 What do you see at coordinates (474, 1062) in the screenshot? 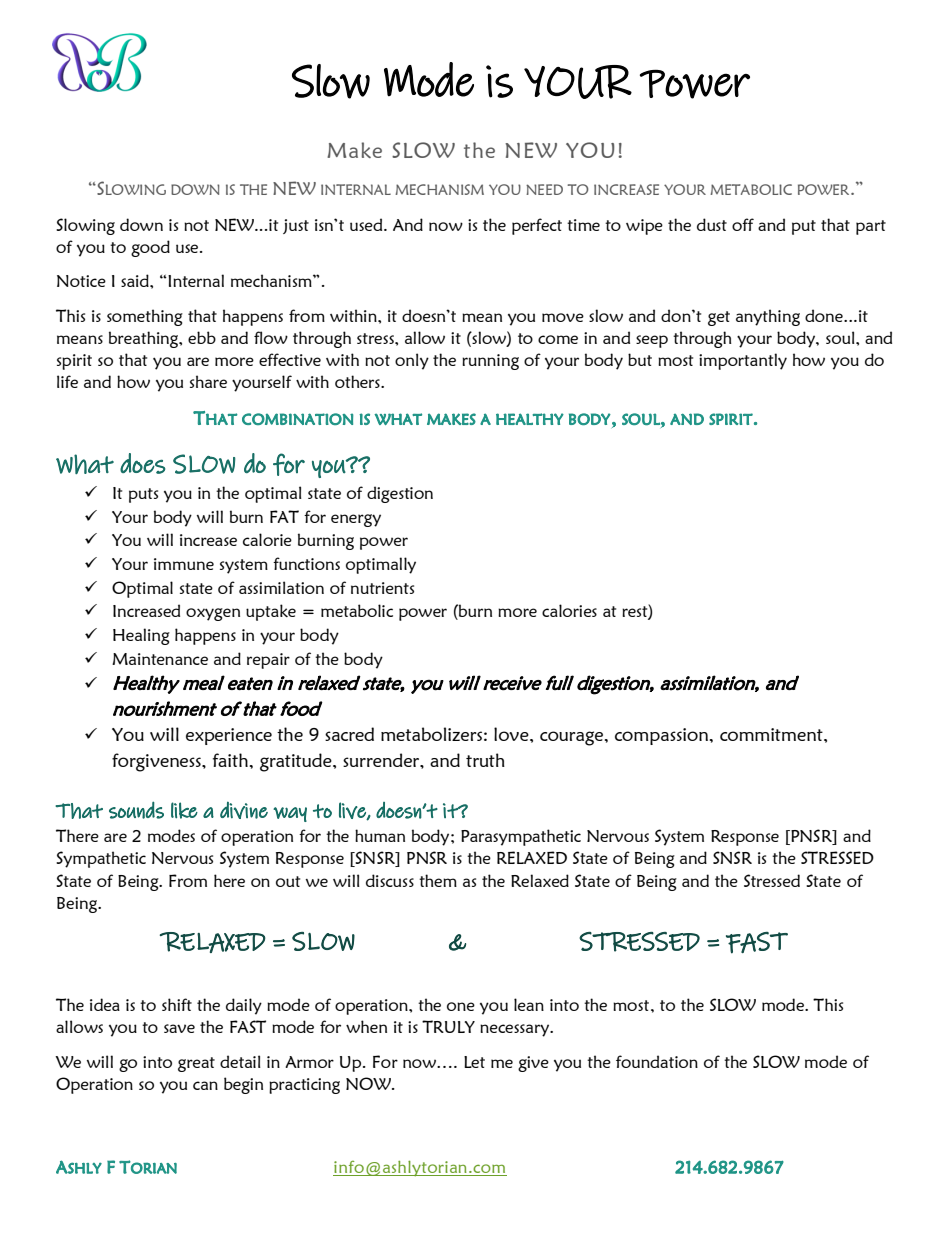
I see `Let` at bounding box center [474, 1062].
